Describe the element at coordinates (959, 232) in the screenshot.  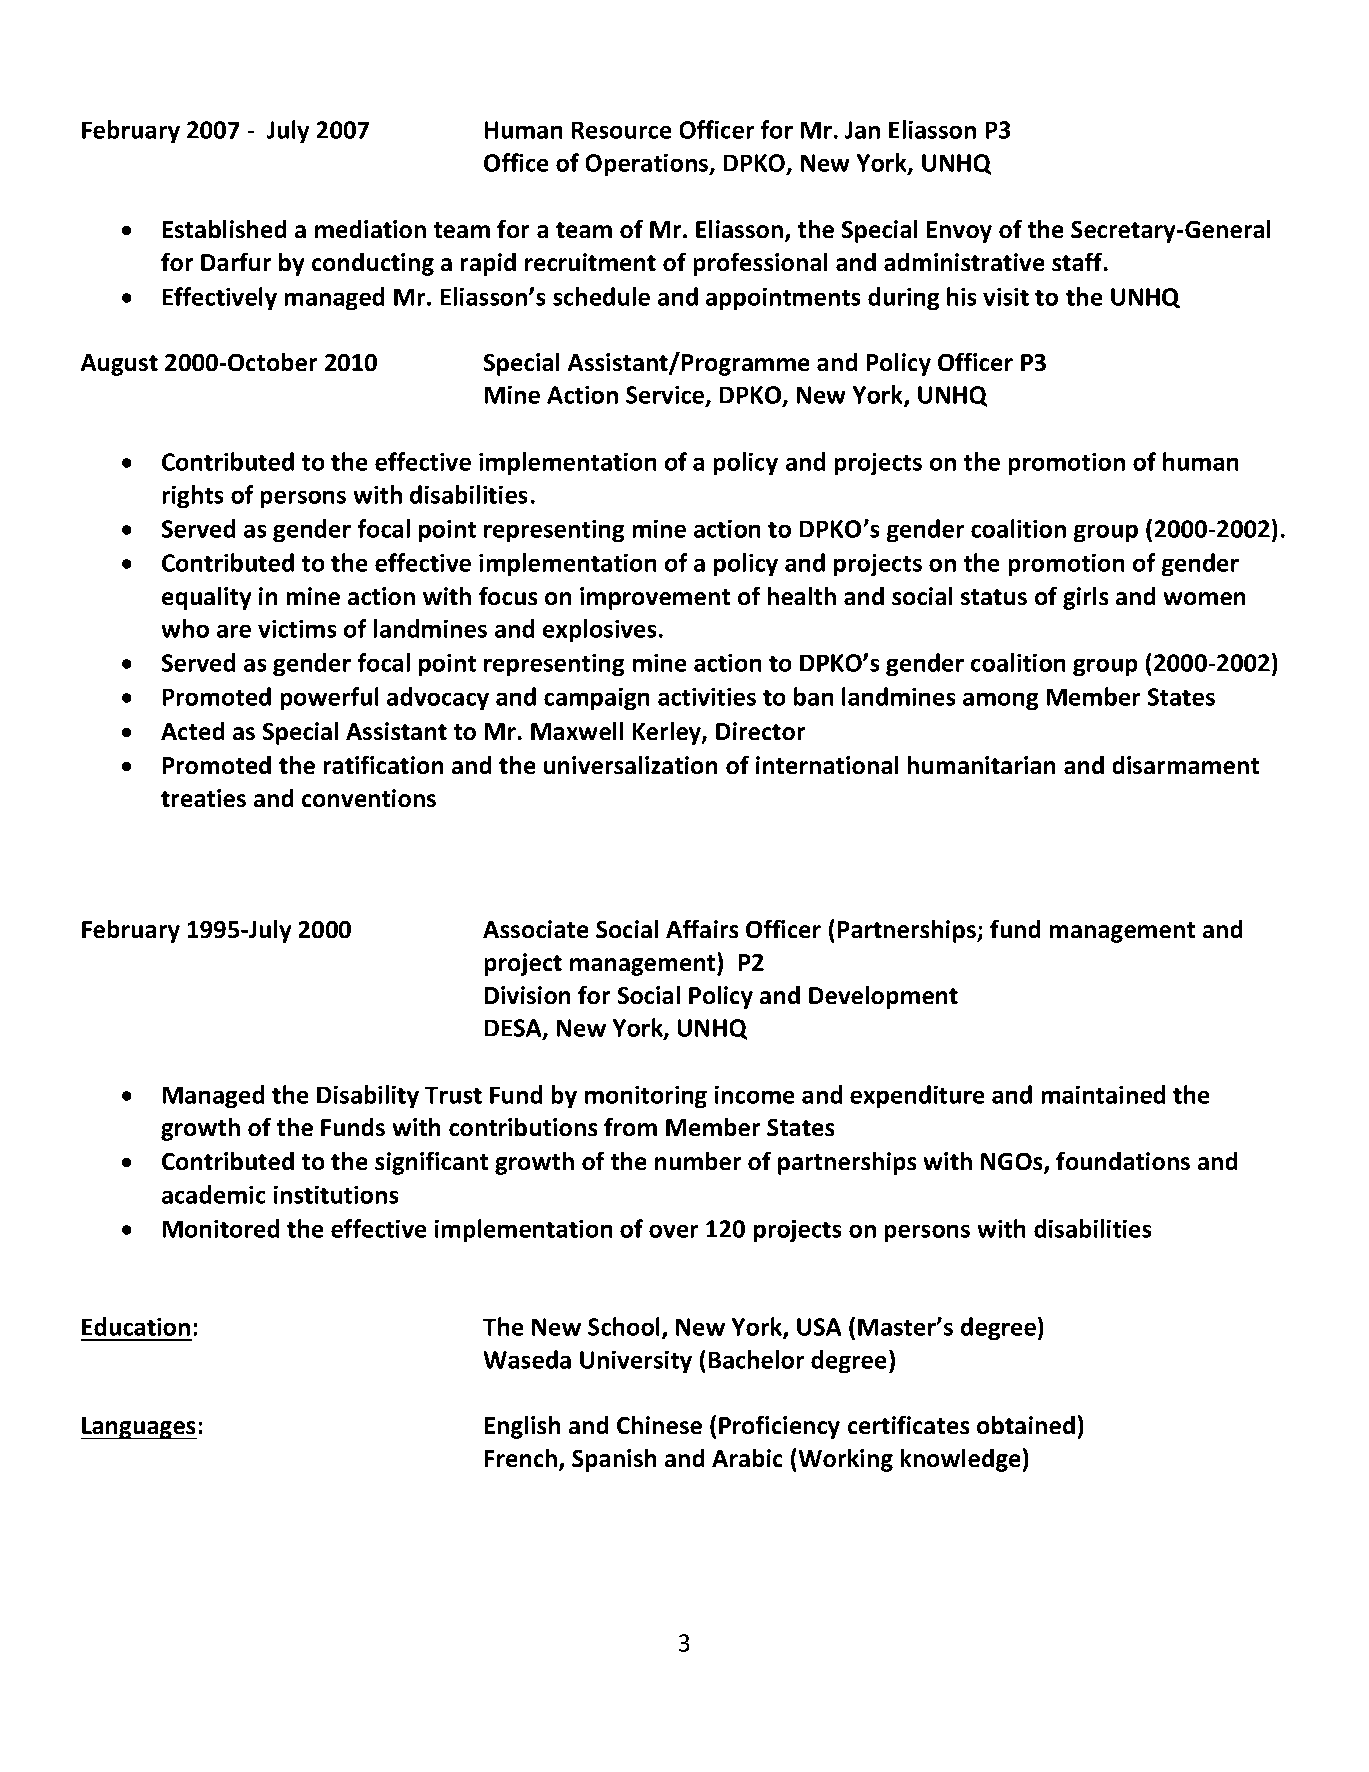
I see `Envoy` at that location.
